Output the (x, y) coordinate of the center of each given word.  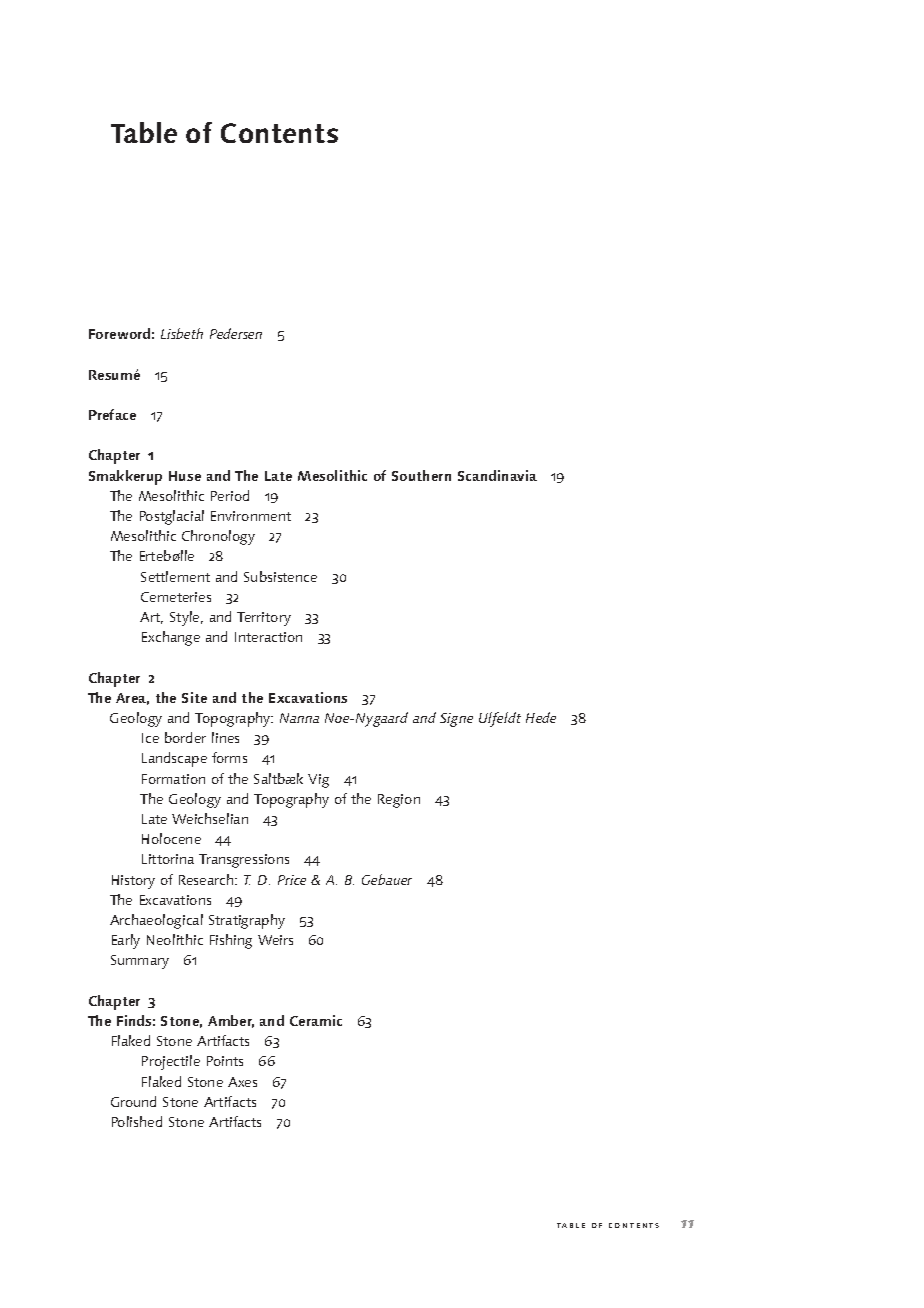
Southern (421, 475)
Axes (242, 1082)
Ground (133, 1101)
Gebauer (387, 879)
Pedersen (236, 333)
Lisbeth (182, 333)
